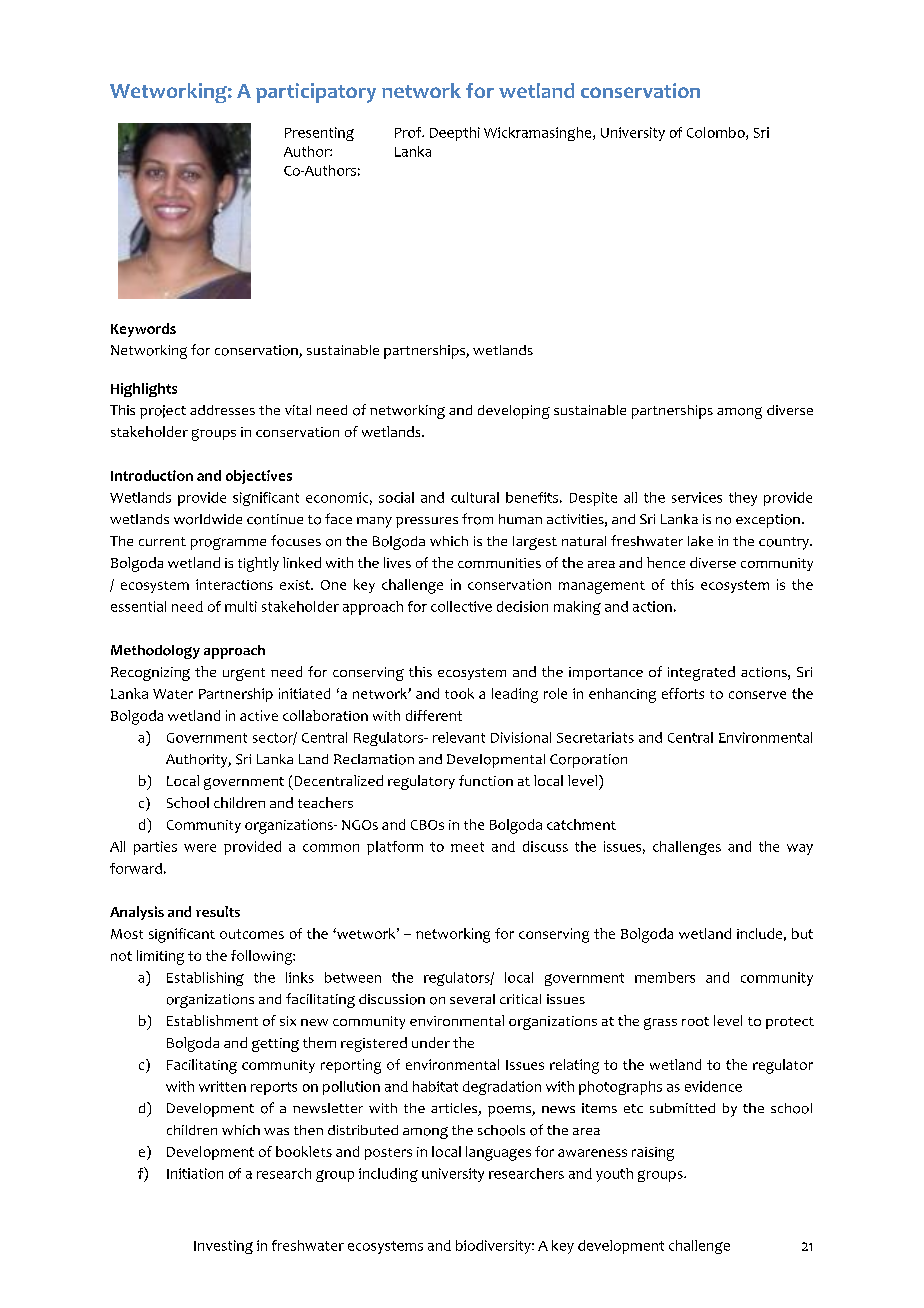 This screenshot has height=1308, width=924. What do you see at coordinates (459, 693) in the screenshot?
I see `took` at bounding box center [459, 693].
